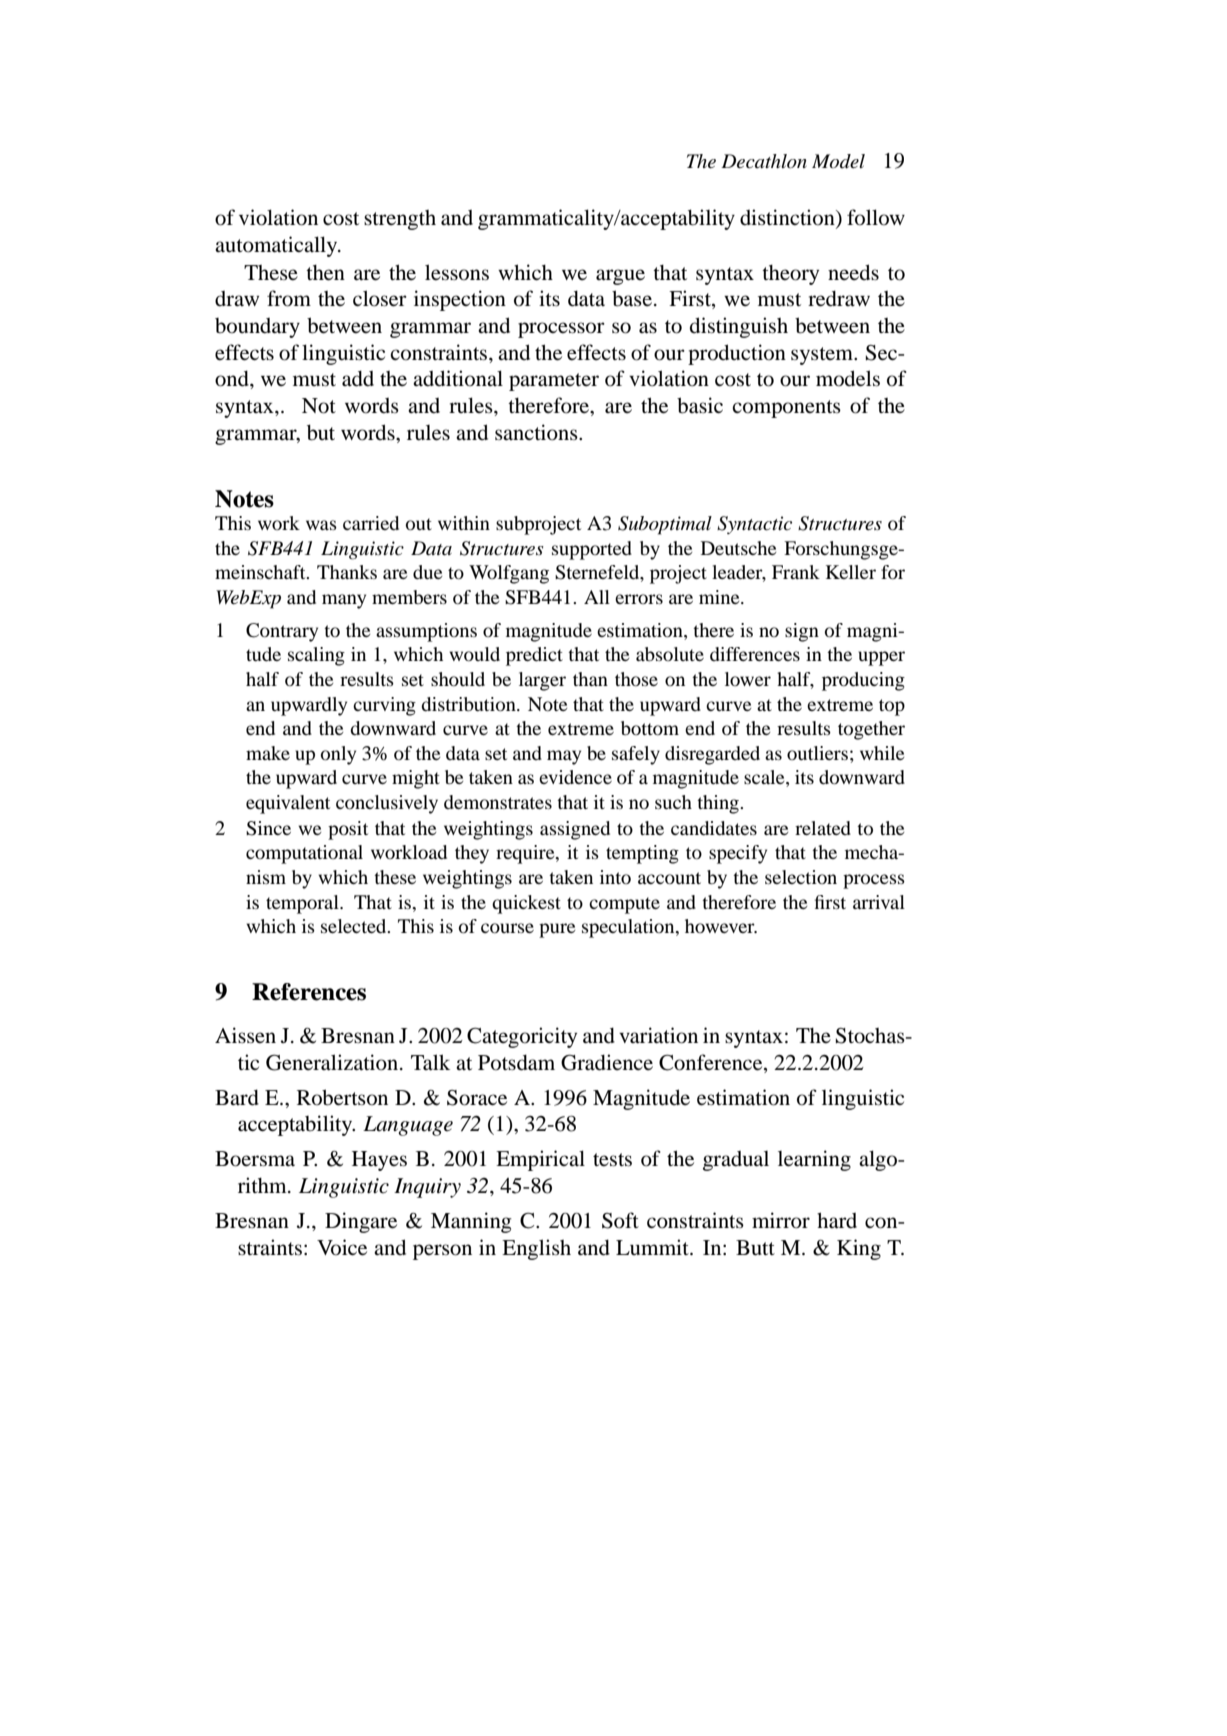 This document has width=1227, height=1736. What do you see at coordinates (817, 753) in the document?
I see `outliers` at bounding box center [817, 753].
